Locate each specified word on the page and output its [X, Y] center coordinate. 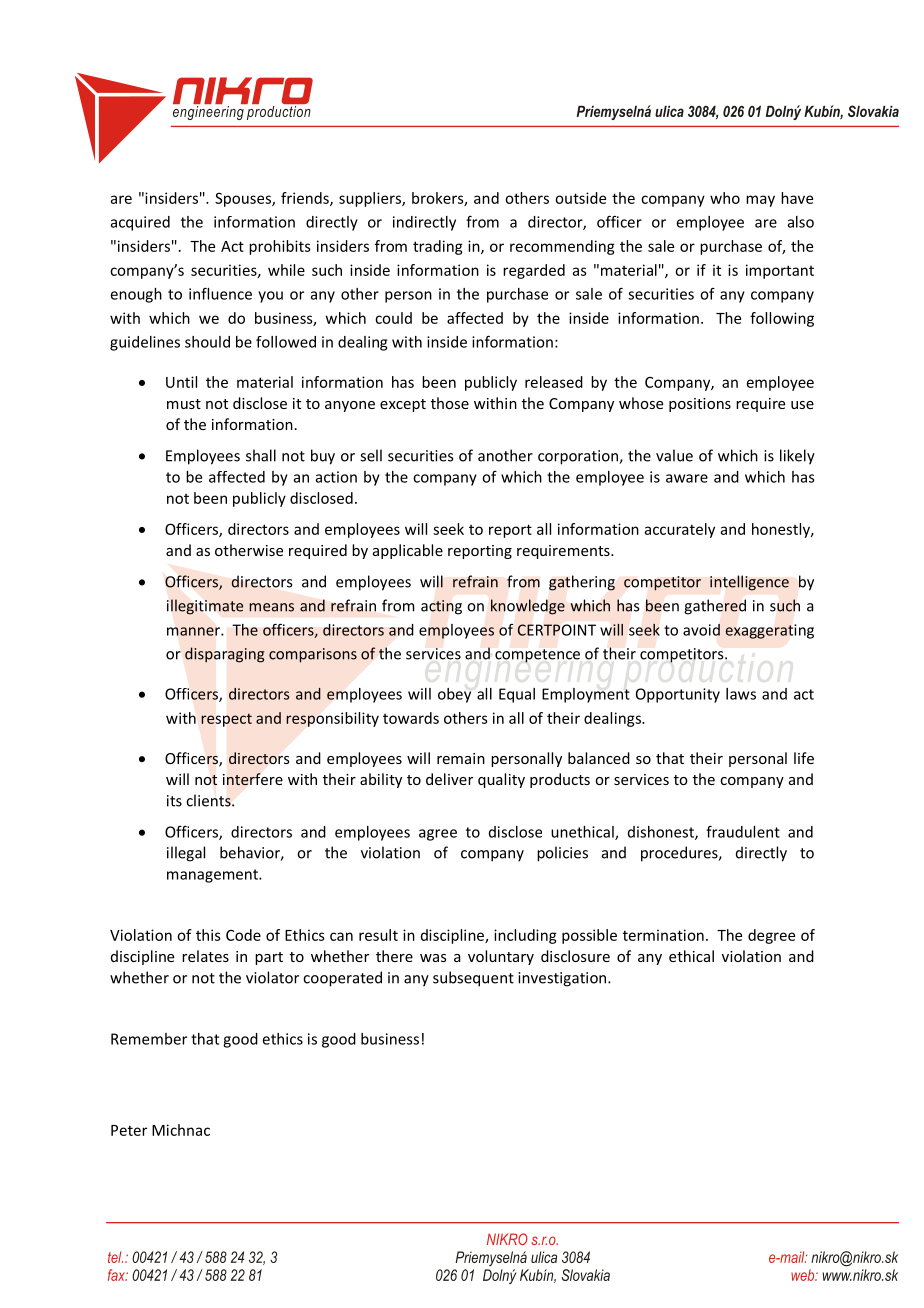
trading [438, 247]
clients [209, 800]
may [760, 201]
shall [261, 455]
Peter [129, 1130]
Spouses [244, 199]
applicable [408, 551]
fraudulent [743, 831]
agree [438, 835]
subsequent [473, 979]
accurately [680, 530]
